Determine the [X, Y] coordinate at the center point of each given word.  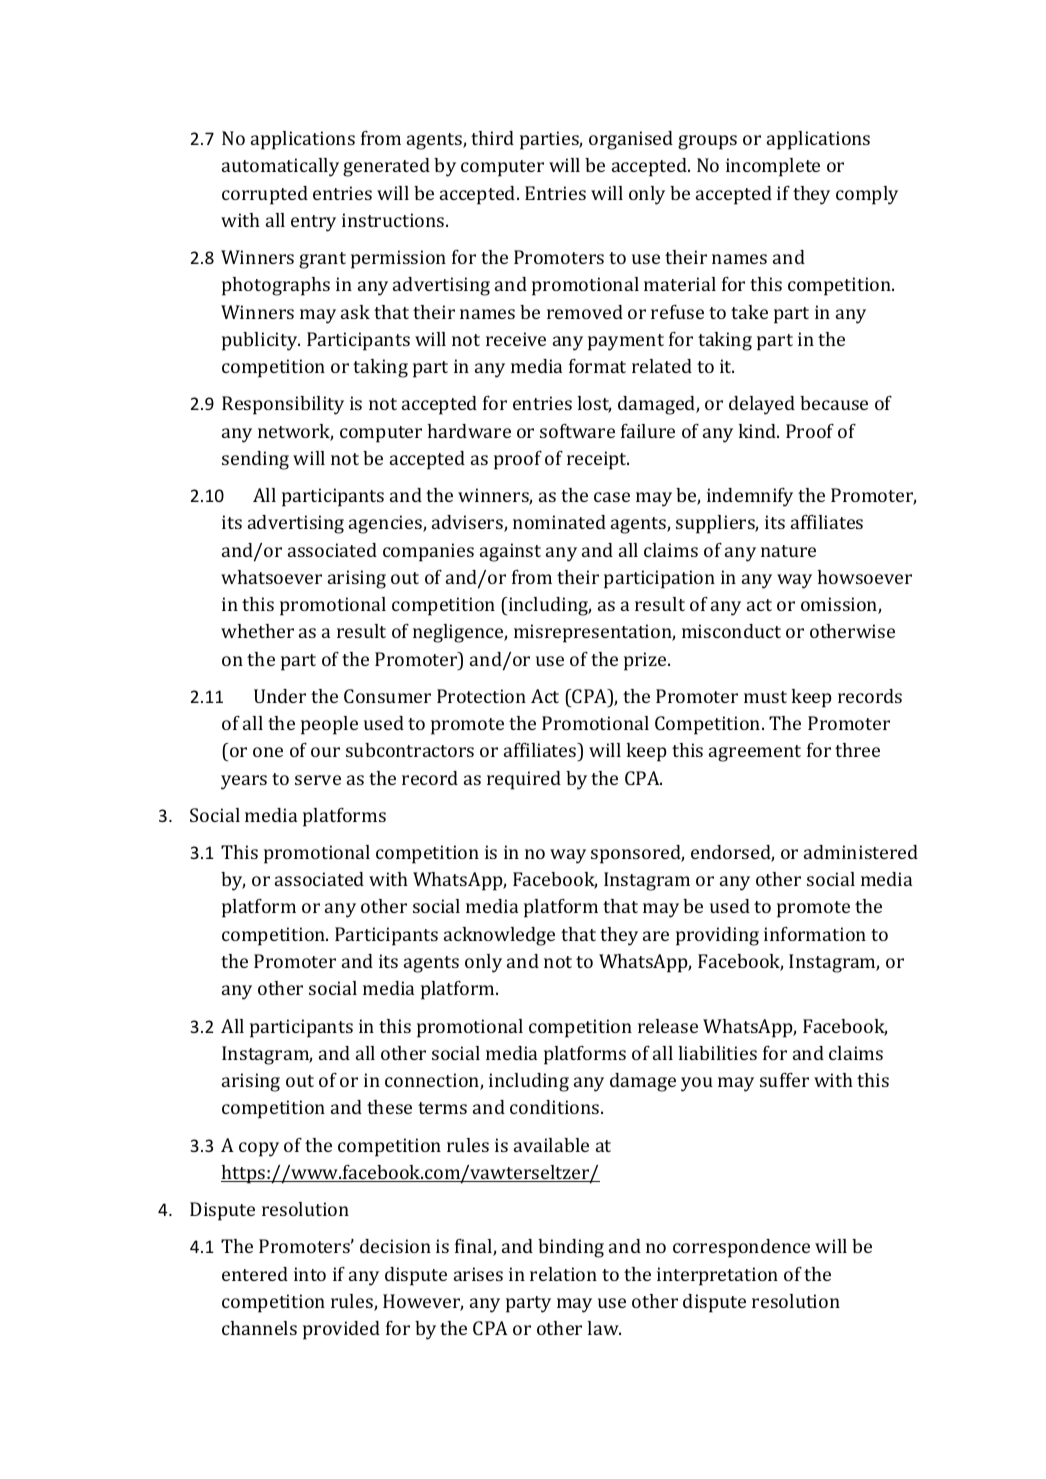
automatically [280, 167]
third [492, 138]
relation [563, 1274]
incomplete [773, 167]
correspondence [741, 1248]
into [310, 1274]
